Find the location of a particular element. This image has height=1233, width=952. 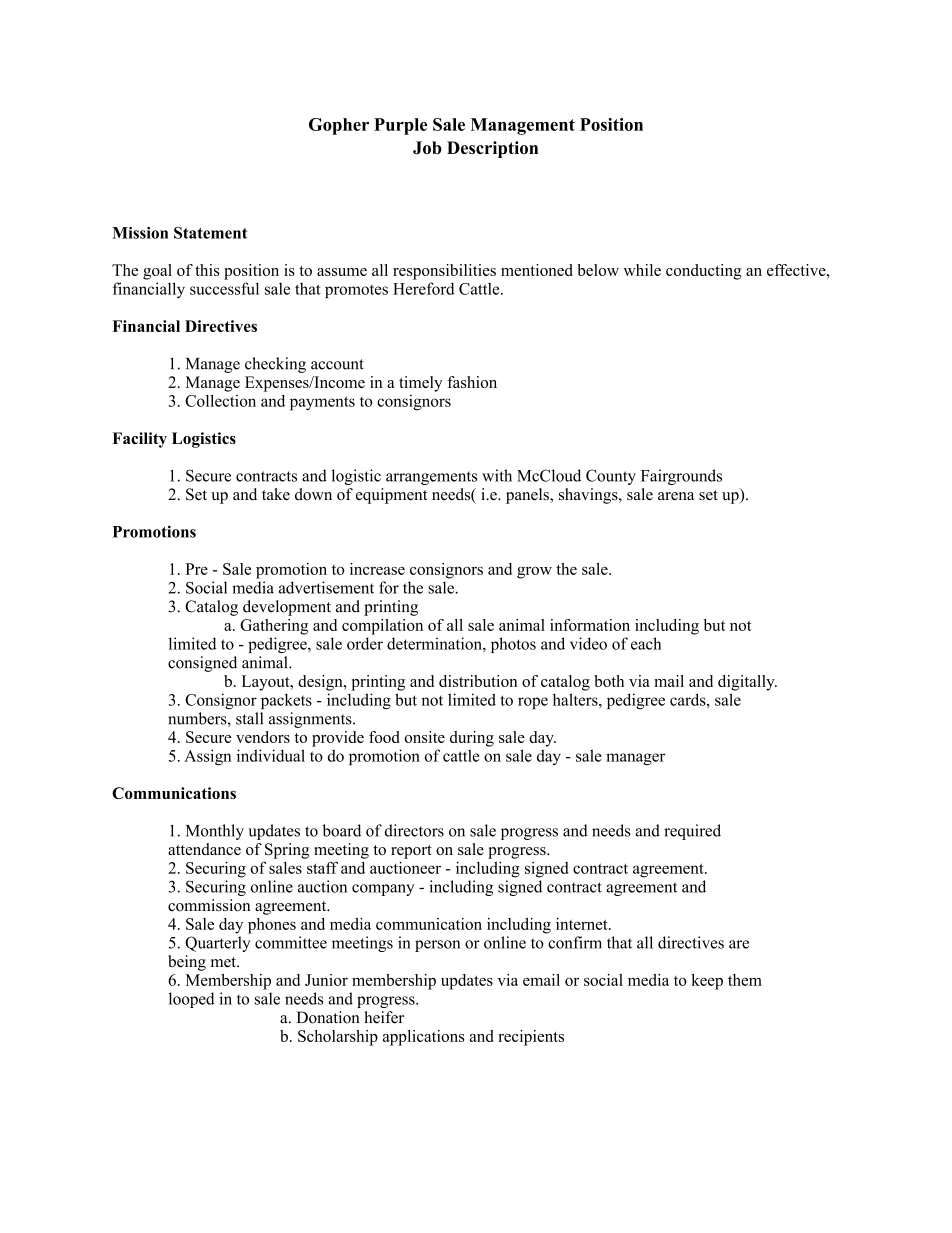

Statement is located at coordinates (210, 233).
